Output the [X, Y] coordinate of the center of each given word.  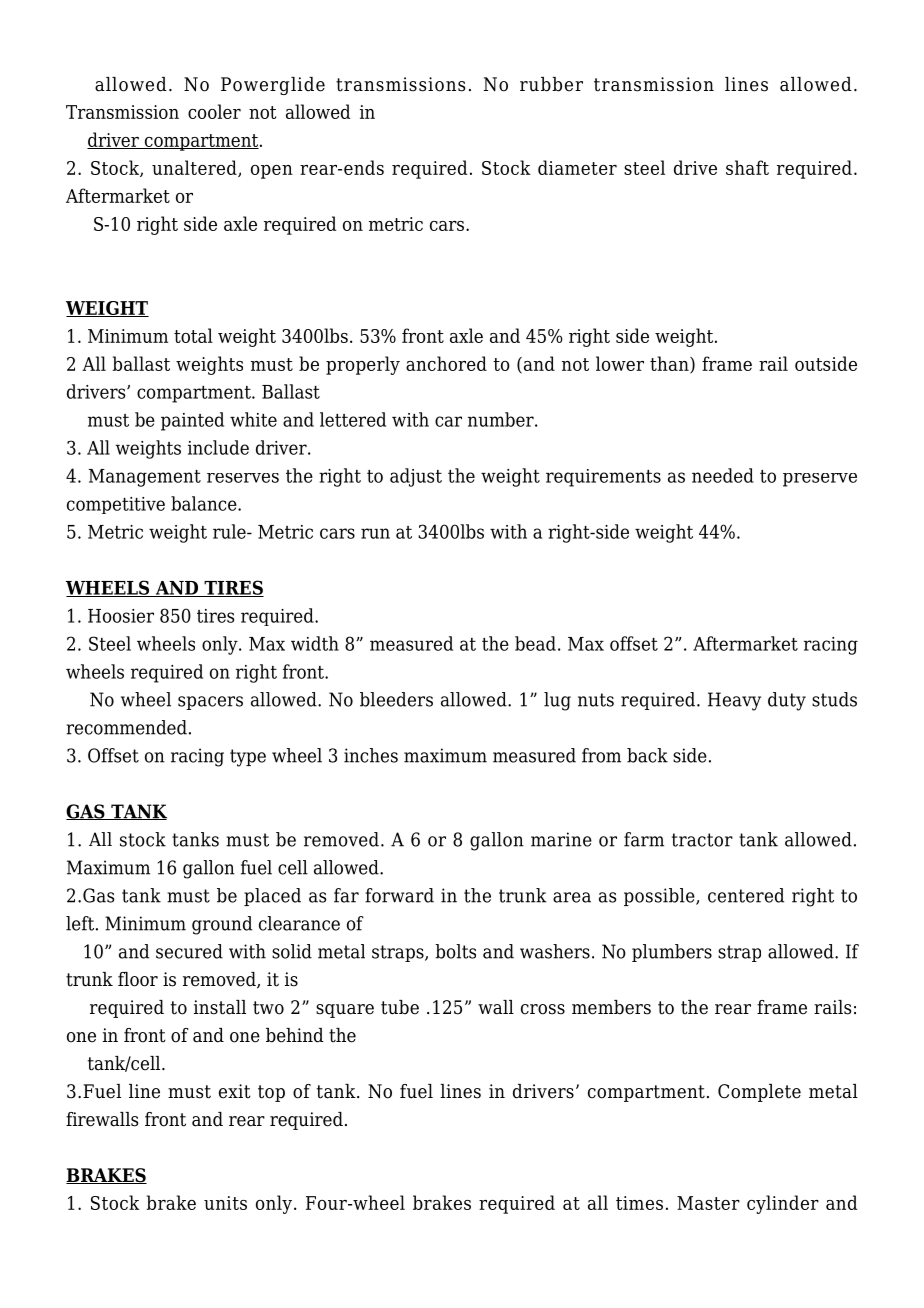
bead [535, 643]
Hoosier [121, 616]
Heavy [734, 701]
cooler [214, 111]
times [639, 1203]
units [225, 1203]
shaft [747, 167]
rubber [551, 84]
